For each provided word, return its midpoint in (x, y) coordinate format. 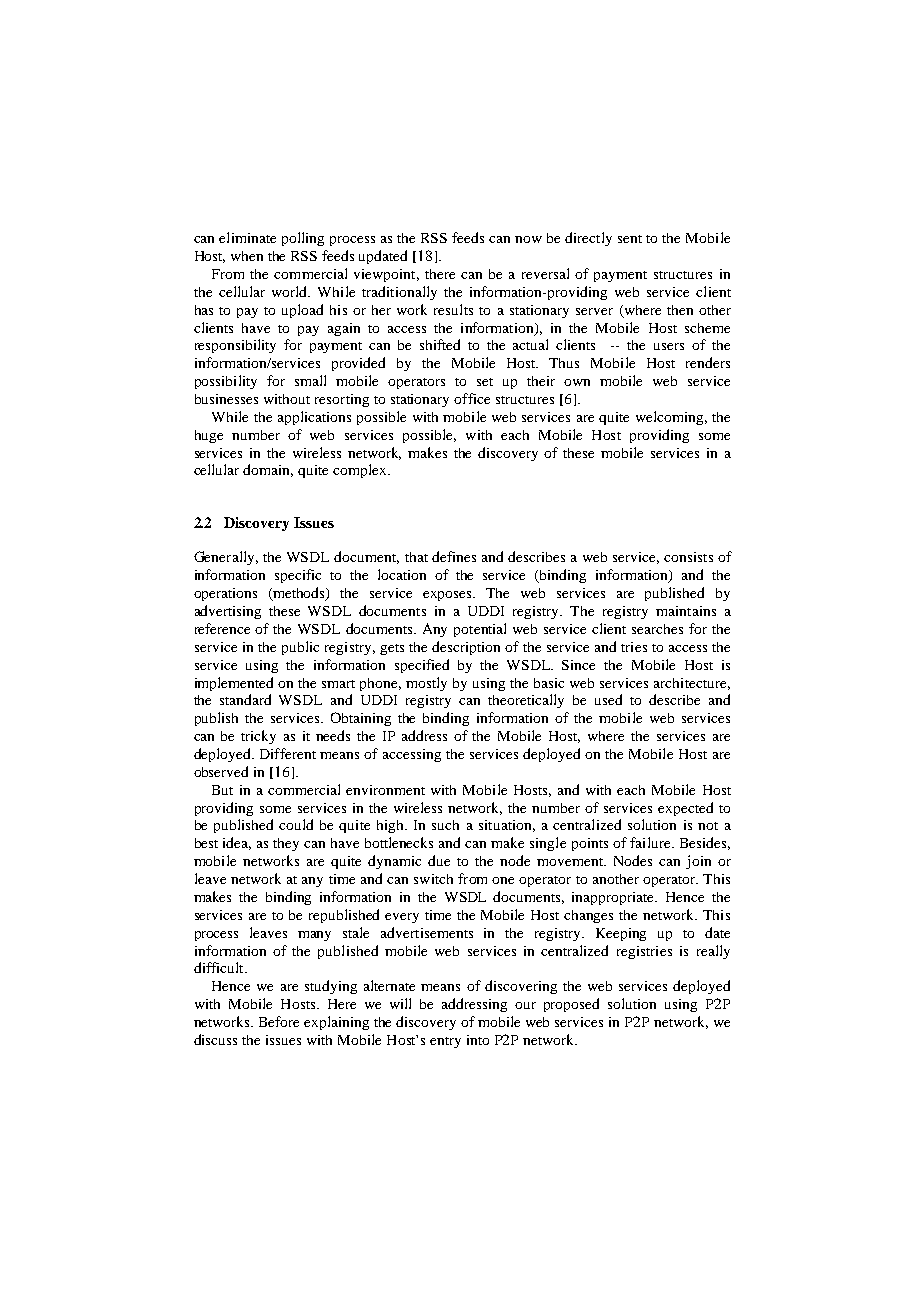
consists (688, 557)
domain (268, 470)
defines (454, 556)
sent (630, 239)
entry (445, 1042)
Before (279, 1021)
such (445, 825)
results (453, 309)
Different (288, 753)
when (247, 256)
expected (685, 809)
